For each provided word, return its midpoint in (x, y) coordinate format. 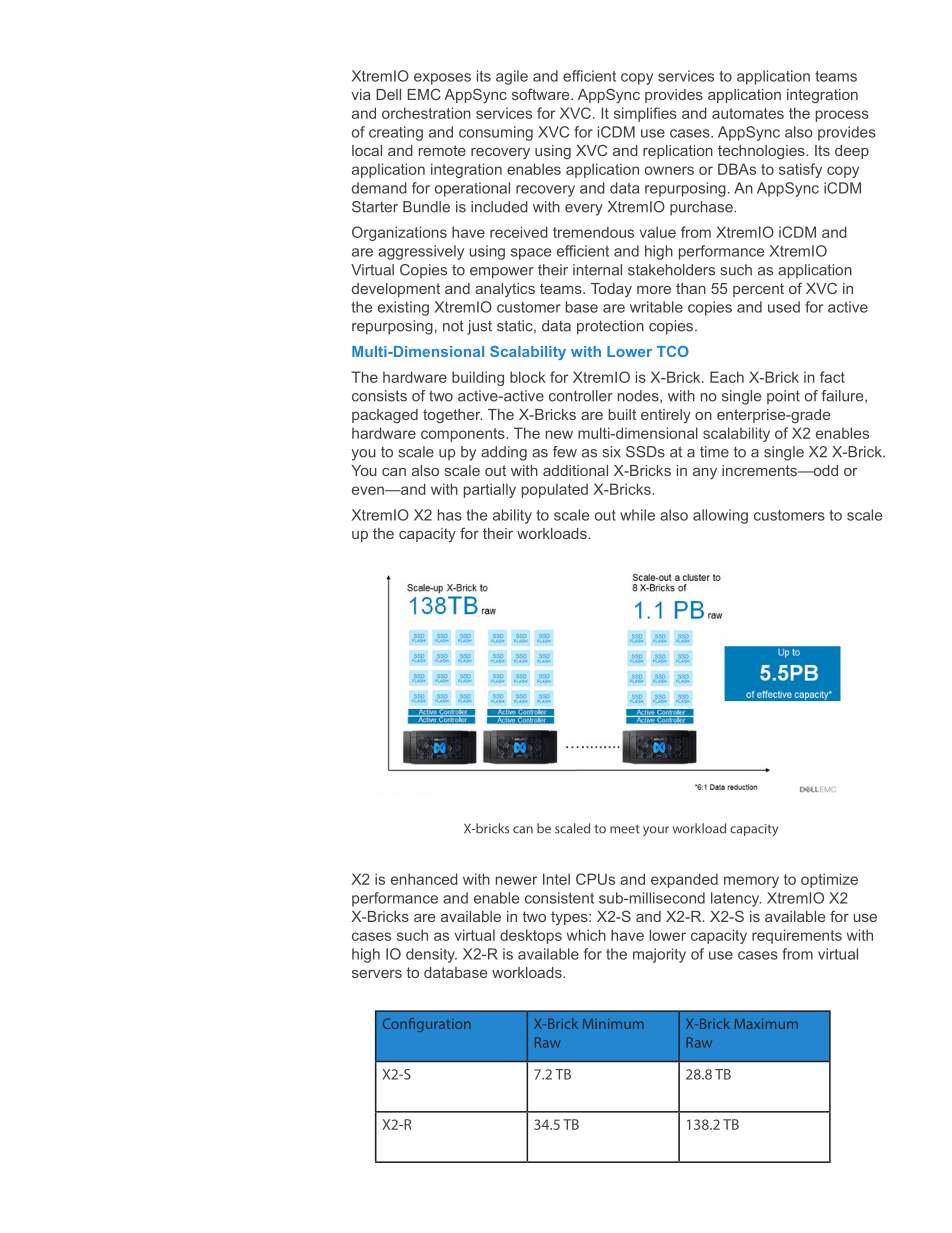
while (637, 515)
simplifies (645, 114)
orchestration (426, 113)
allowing (720, 516)
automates (748, 113)
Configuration (427, 1025)
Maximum (766, 1024)
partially (490, 490)
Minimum (613, 1024)
